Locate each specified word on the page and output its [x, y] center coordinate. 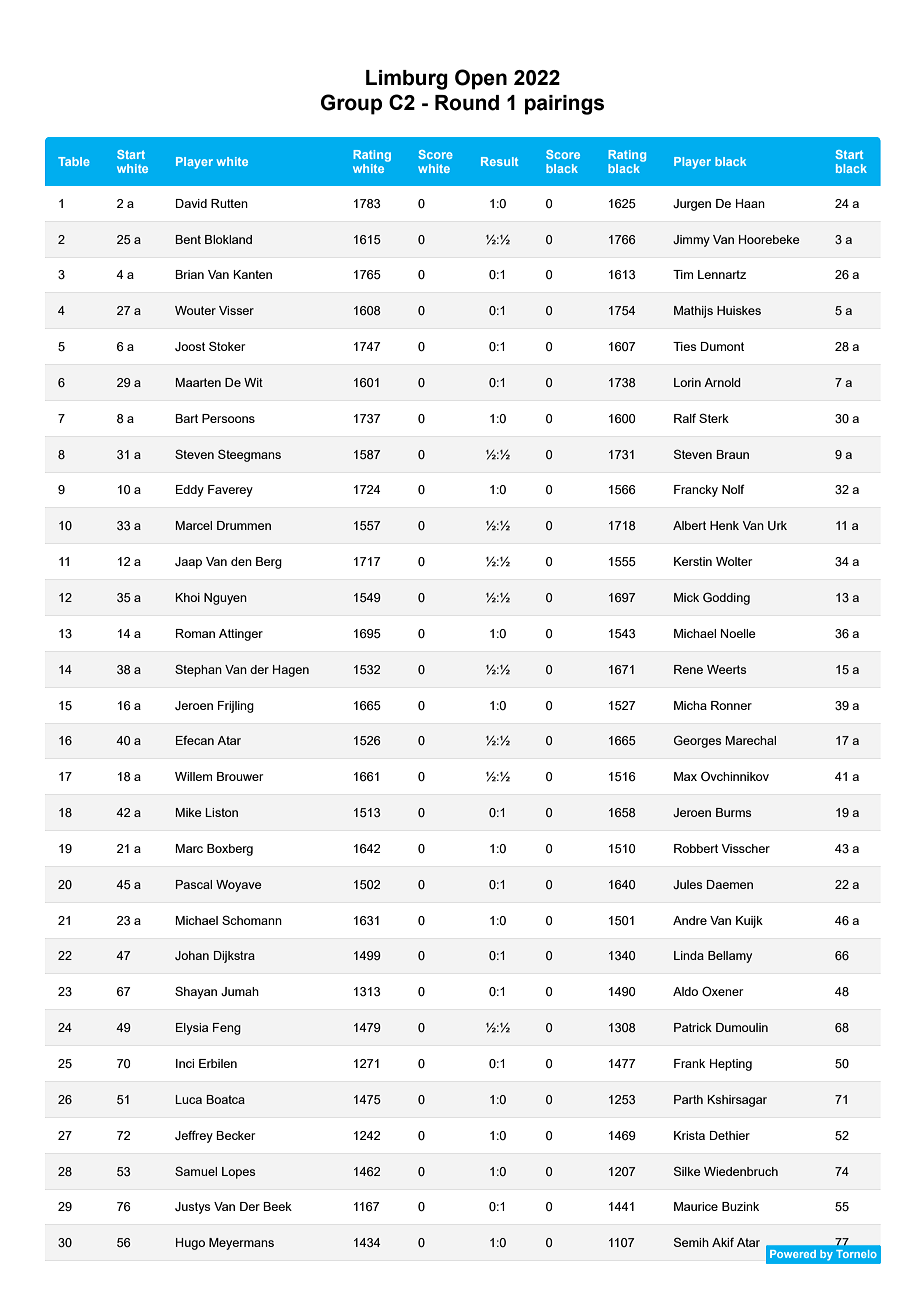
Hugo [190, 1244]
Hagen [291, 671]
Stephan [198, 670]
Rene [688, 669]
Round [467, 103]
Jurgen [692, 205]
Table [74, 161]
